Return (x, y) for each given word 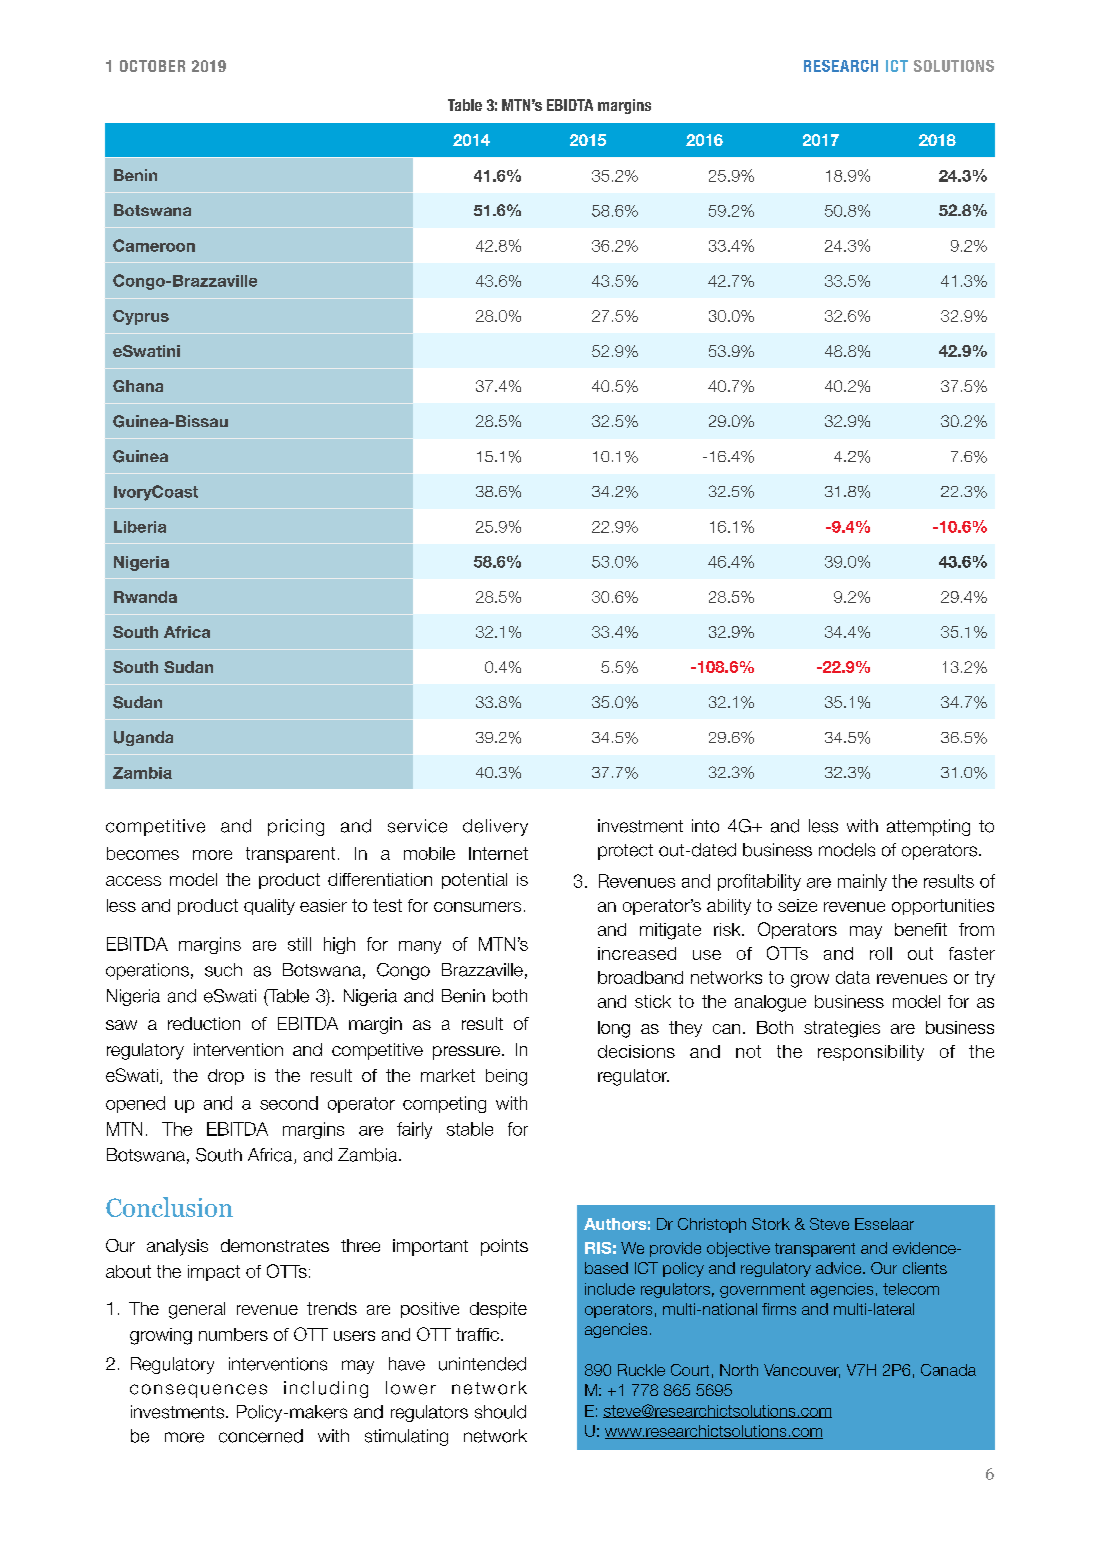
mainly (862, 882)
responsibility (871, 1053)
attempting (928, 827)
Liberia (140, 527)
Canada (948, 1370)
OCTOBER (152, 66)
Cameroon (154, 245)
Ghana (138, 386)
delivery (495, 827)
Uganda (143, 738)
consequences (198, 1391)
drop (226, 1077)
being (506, 1077)
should (500, 1412)
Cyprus (141, 317)
